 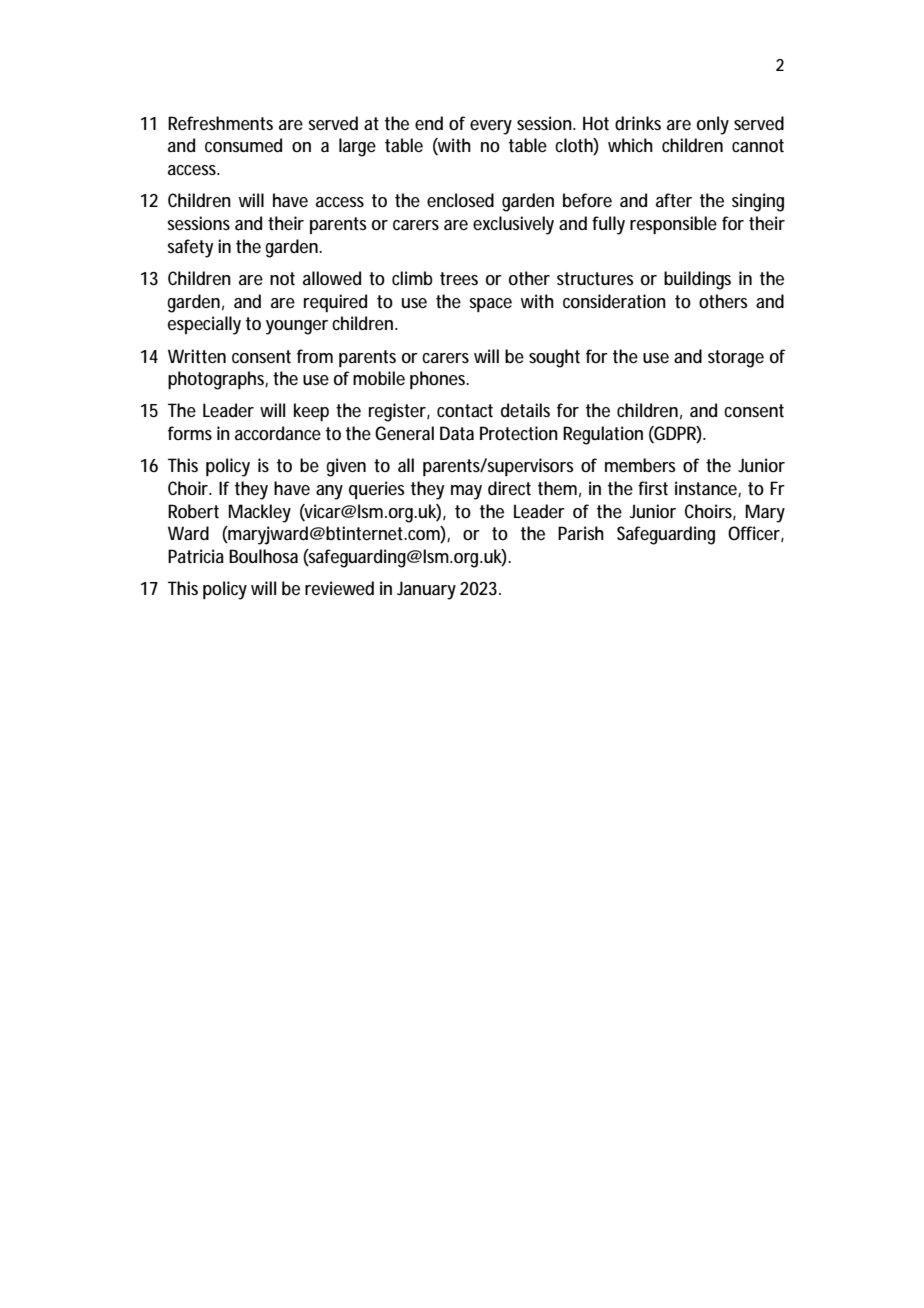 I want to click on Patricia, so click(x=196, y=556).
